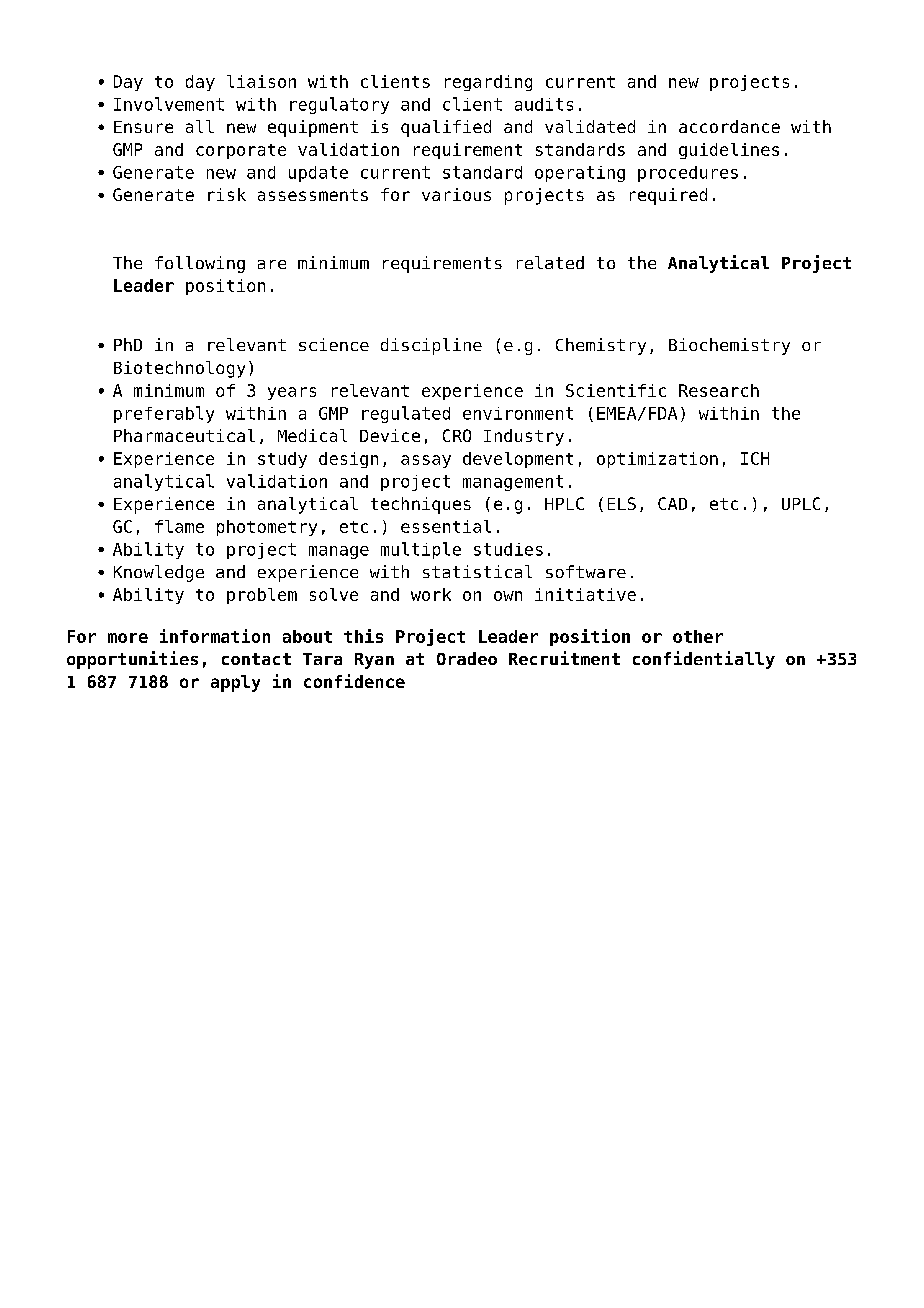  What do you see at coordinates (668, 196) in the image?
I see `required` at bounding box center [668, 196].
